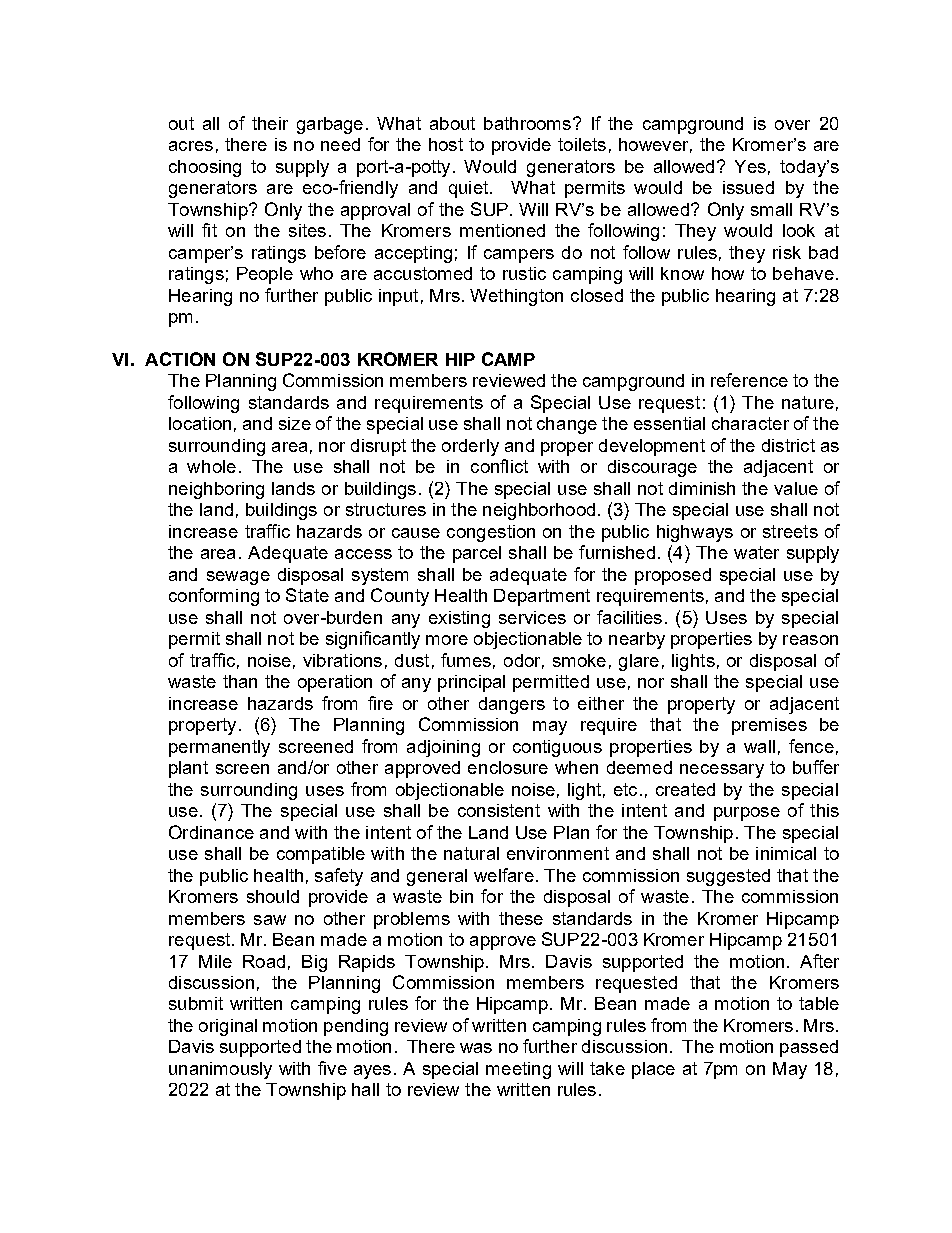 Image resolution: width=952 pixels, height=1233 pixels. What do you see at coordinates (748, 187) in the screenshot?
I see `issued` at bounding box center [748, 187].
